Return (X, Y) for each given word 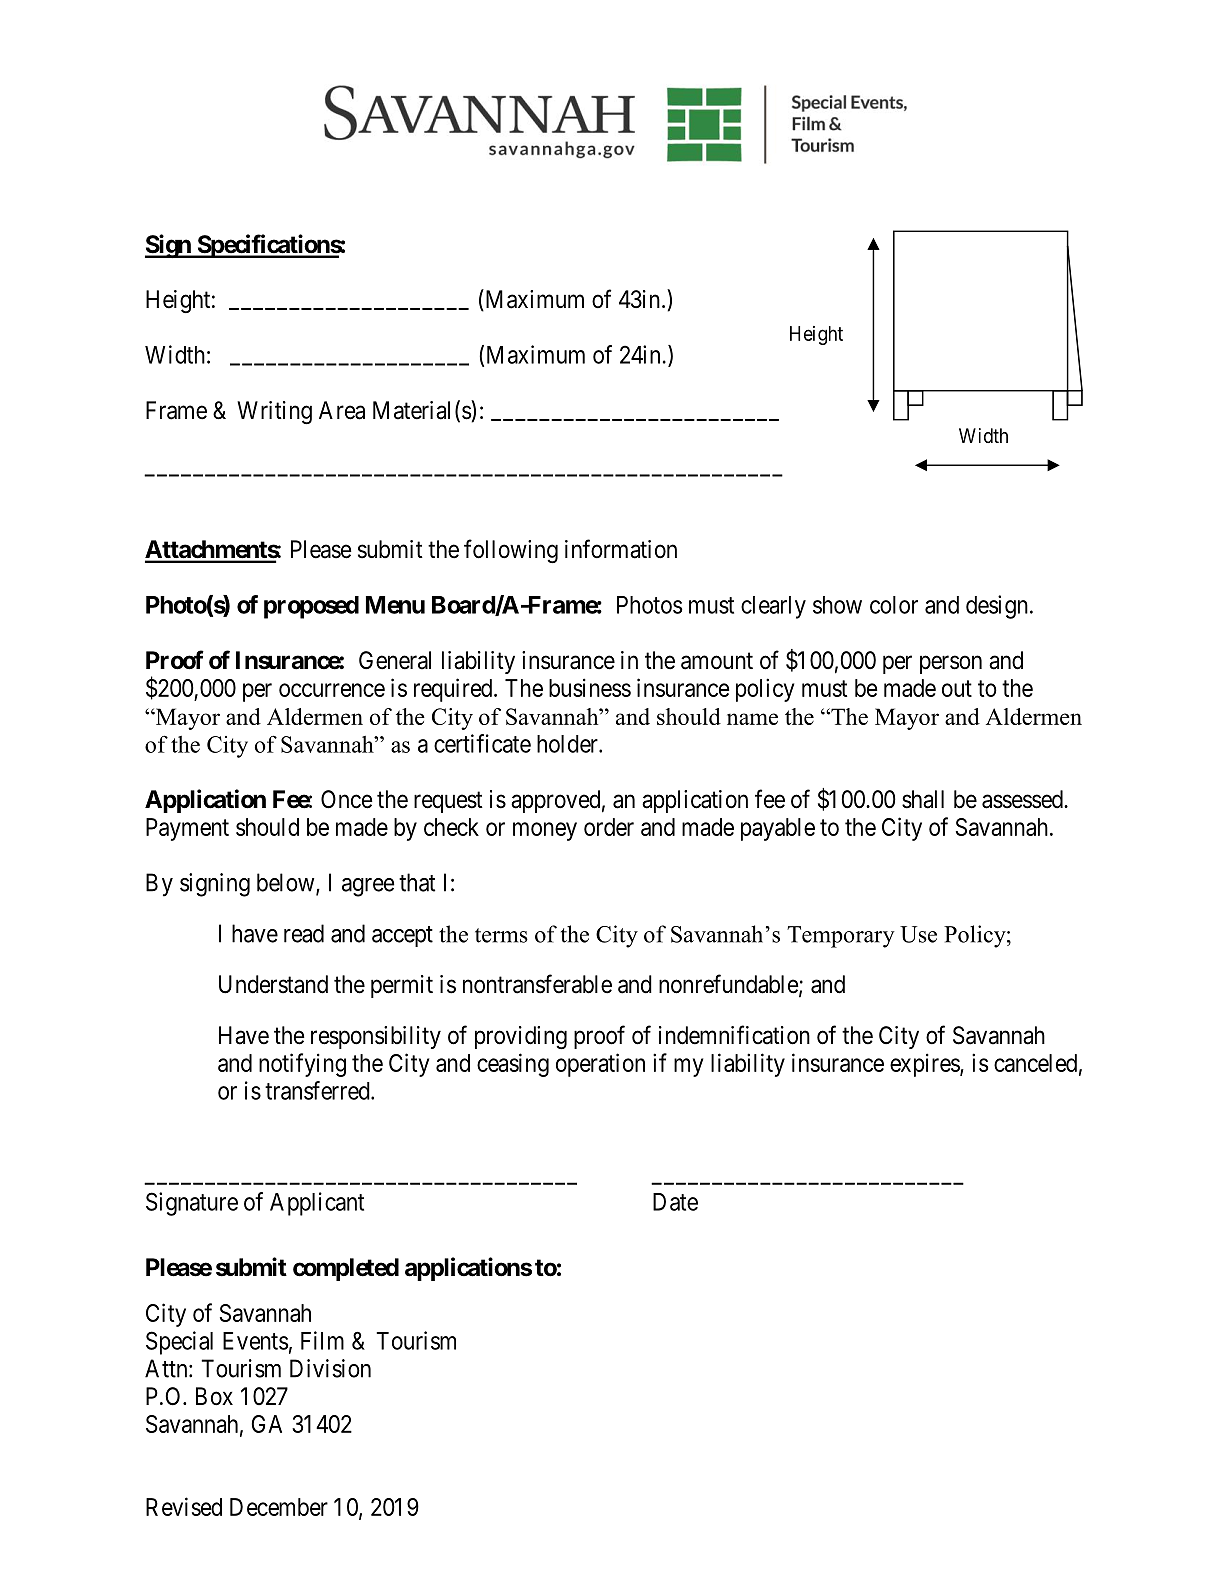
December (279, 1507)
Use (918, 934)
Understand (273, 984)
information (621, 549)
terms (501, 935)
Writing (274, 412)
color (894, 605)
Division (330, 1368)
